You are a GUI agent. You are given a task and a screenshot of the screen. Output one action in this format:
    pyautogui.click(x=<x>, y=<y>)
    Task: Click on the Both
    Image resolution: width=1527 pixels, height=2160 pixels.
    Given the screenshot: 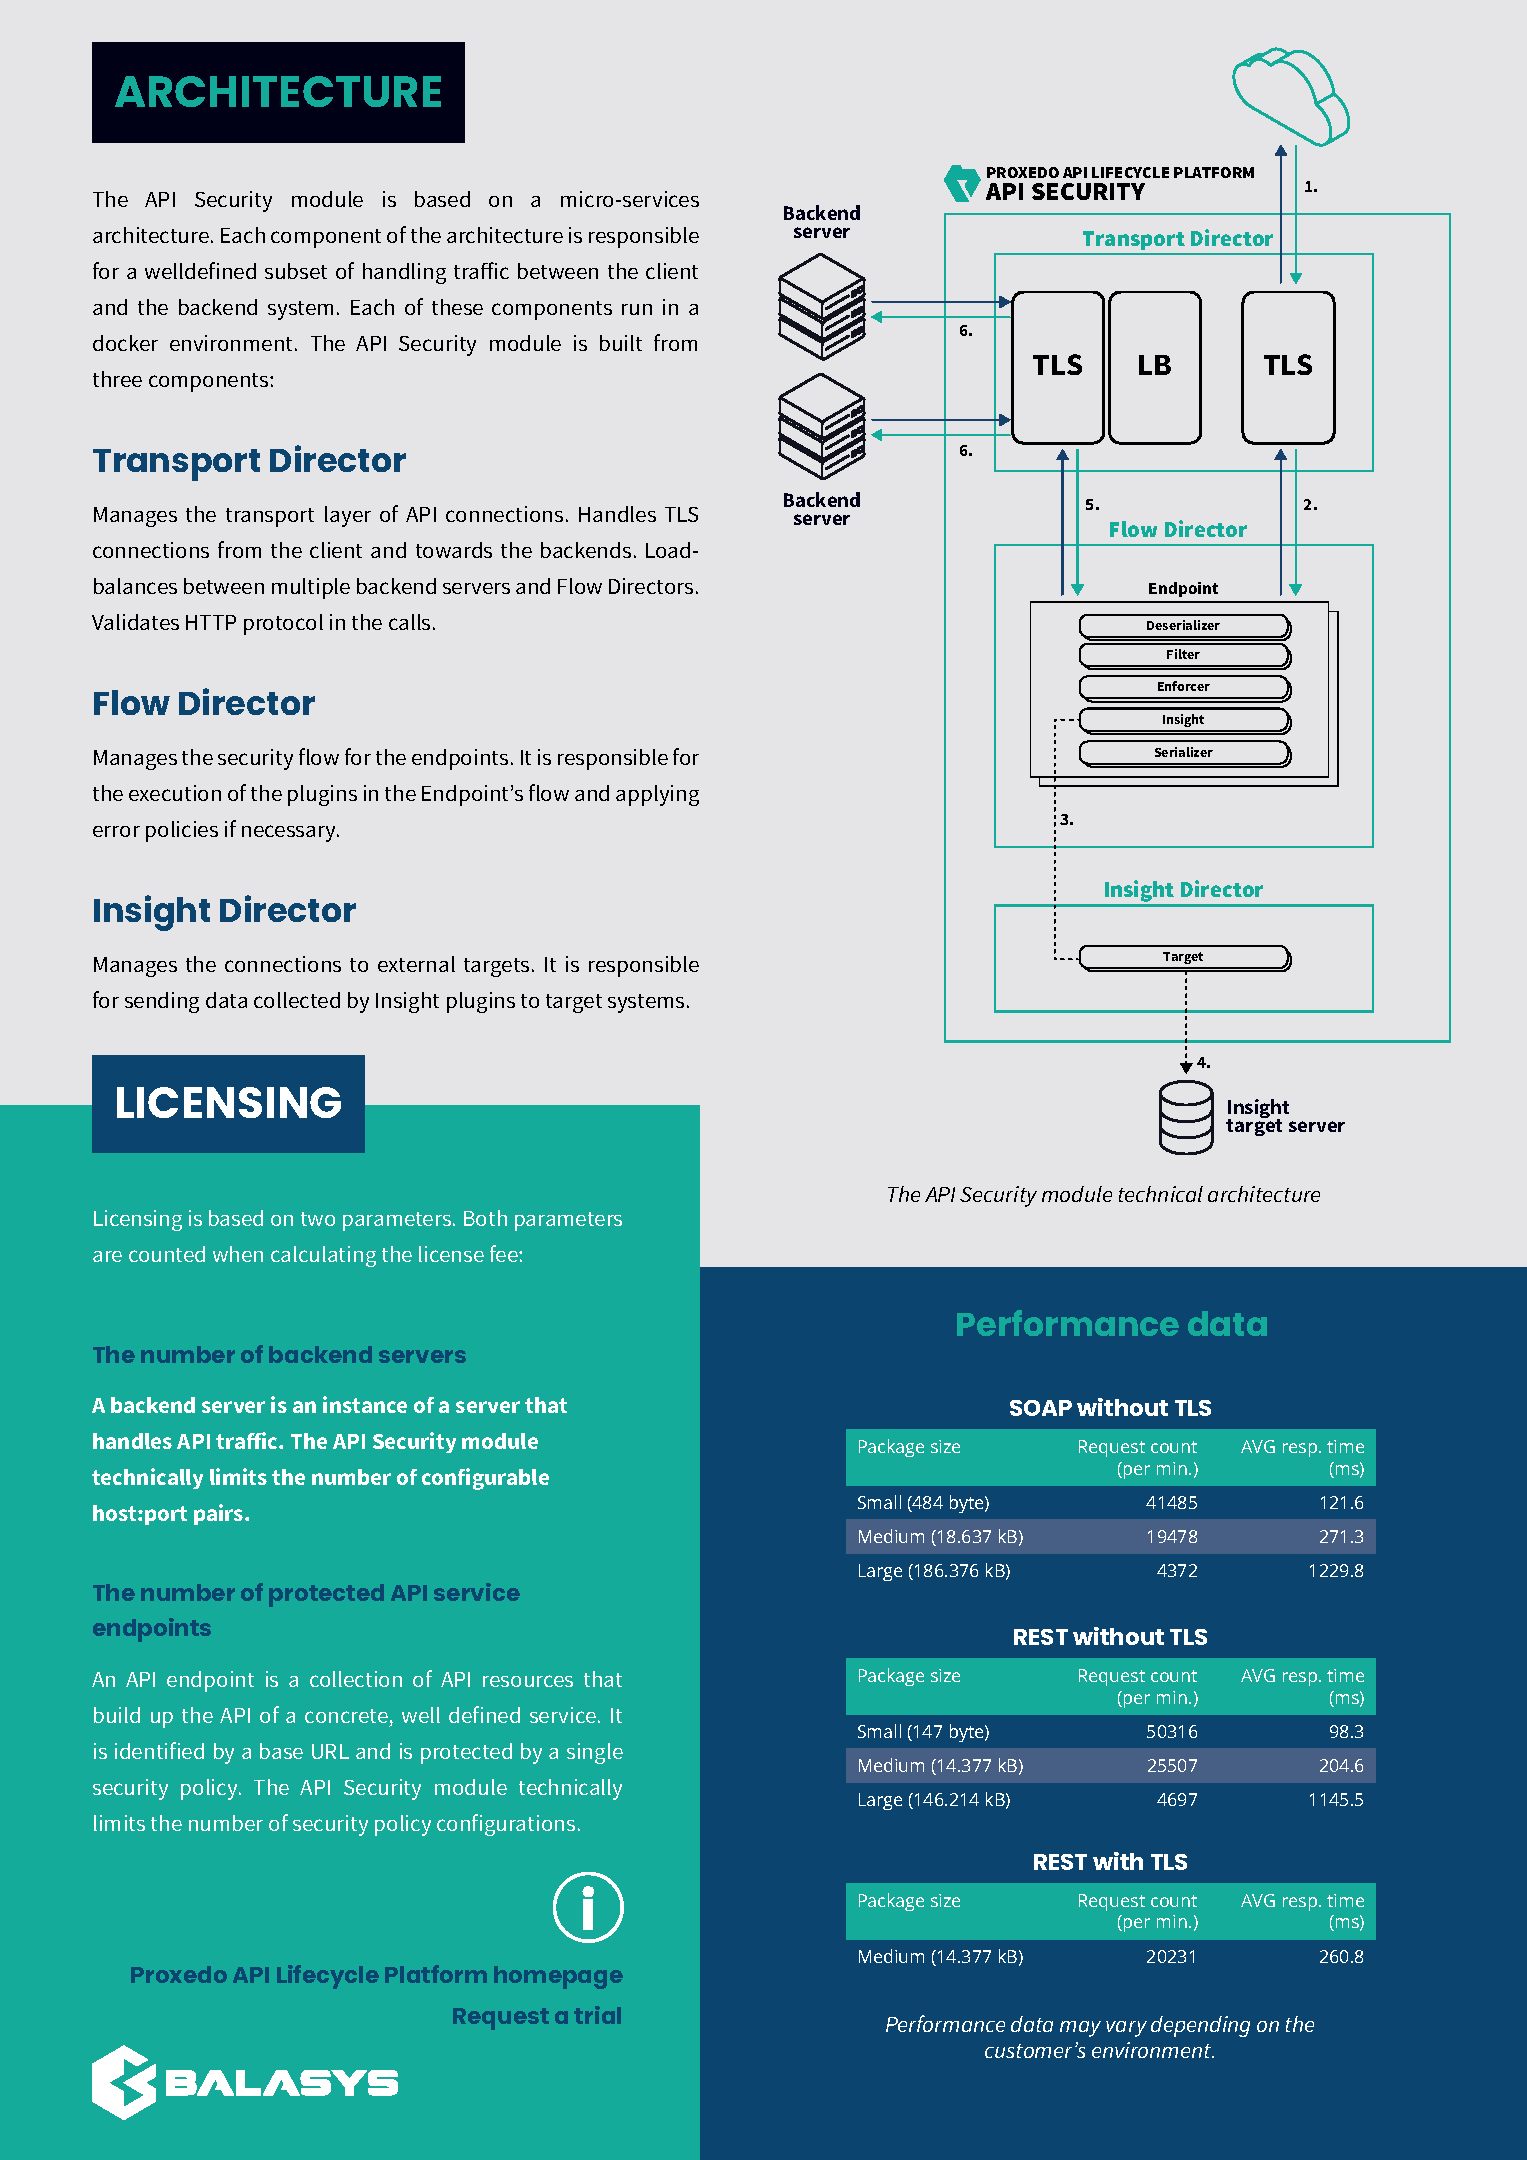 What is the action you would take?
    pyautogui.click(x=485, y=1218)
